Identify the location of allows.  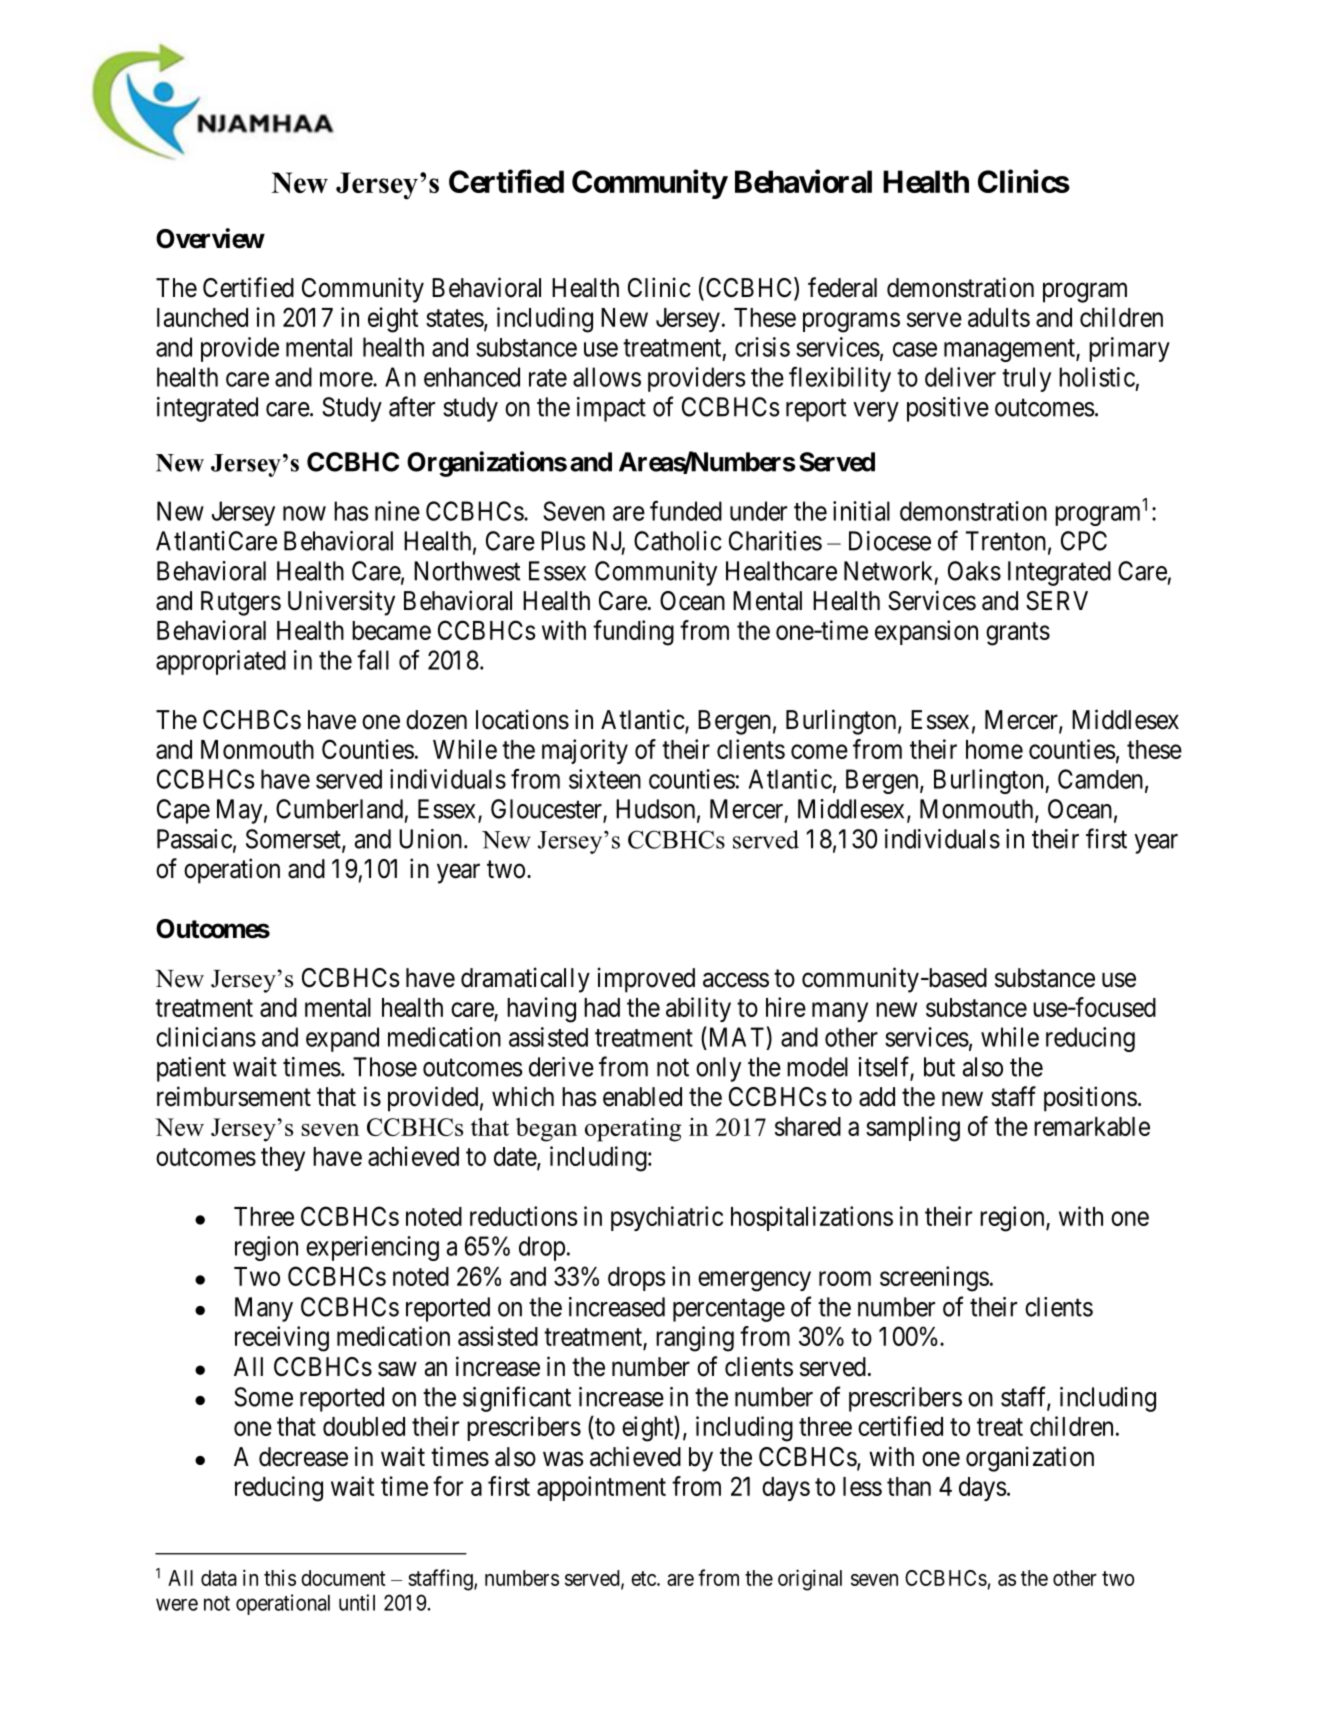
(607, 377).
